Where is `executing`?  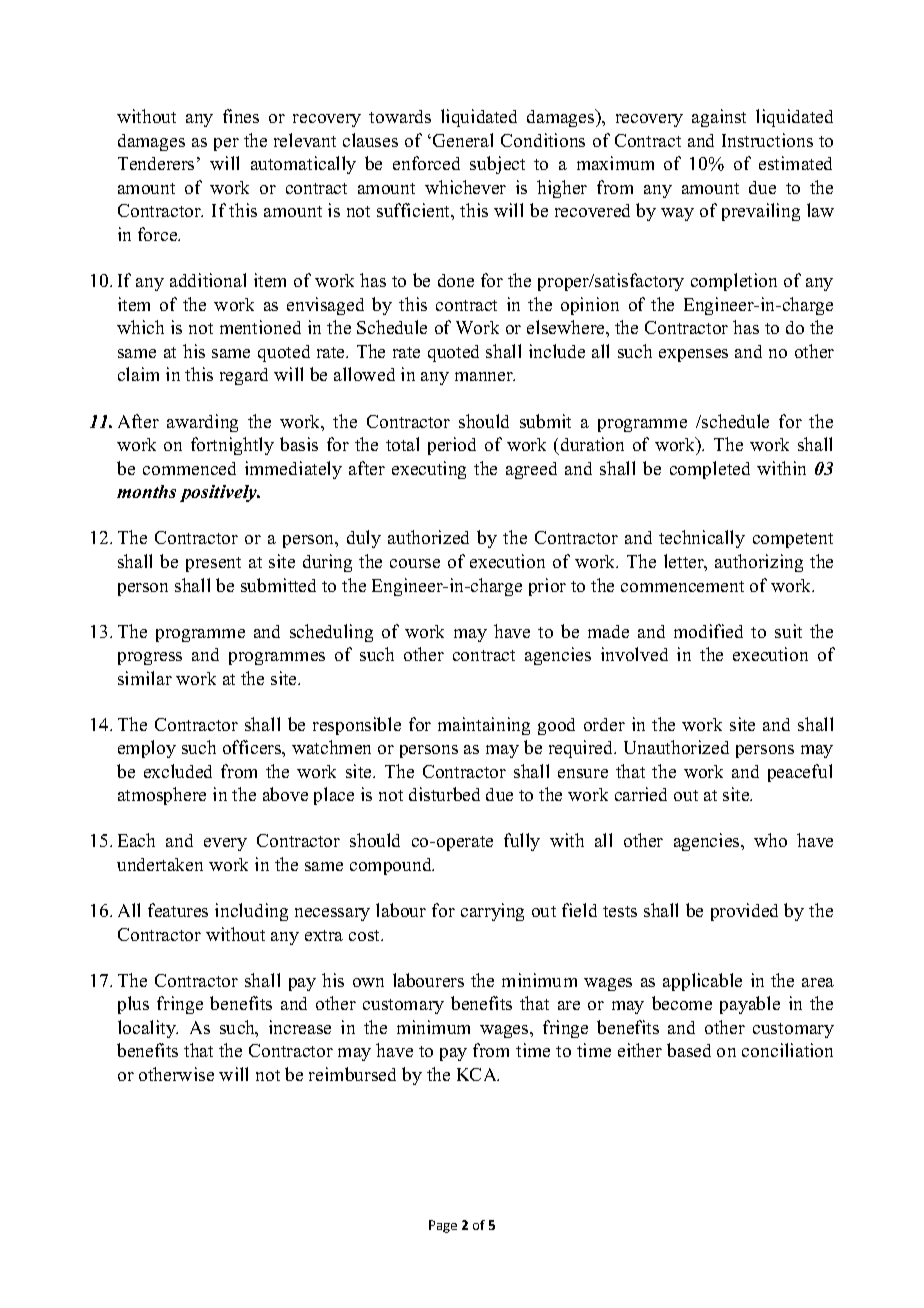
executing is located at coordinates (429, 470).
